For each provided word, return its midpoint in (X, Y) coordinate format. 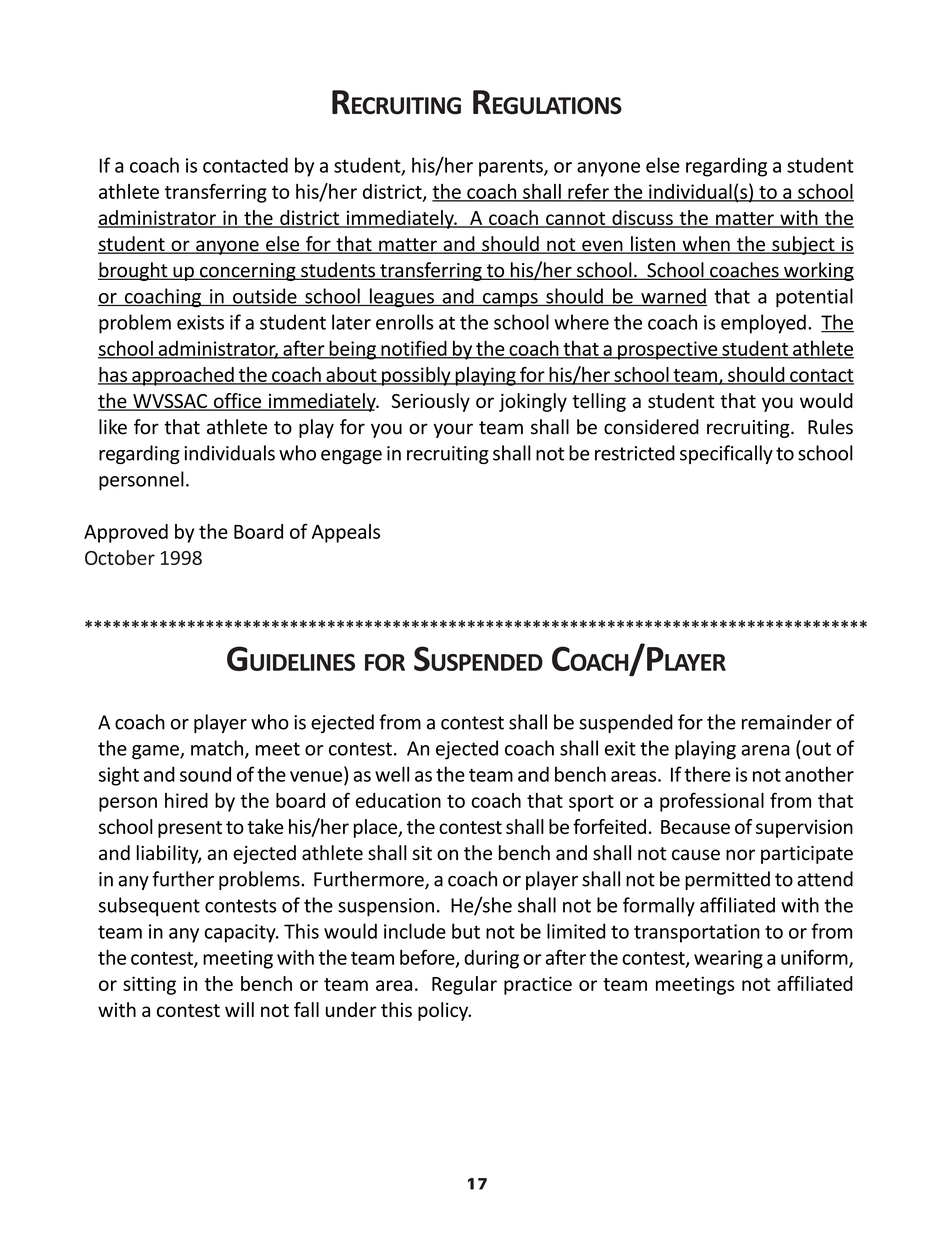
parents (512, 168)
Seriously (431, 402)
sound (205, 774)
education (398, 800)
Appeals (346, 533)
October (120, 557)
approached (183, 376)
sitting (149, 985)
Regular (464, 985)
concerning (248, 272)
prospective (668, 350)
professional (712, 802)
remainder (787, 722)
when (706, 245)
